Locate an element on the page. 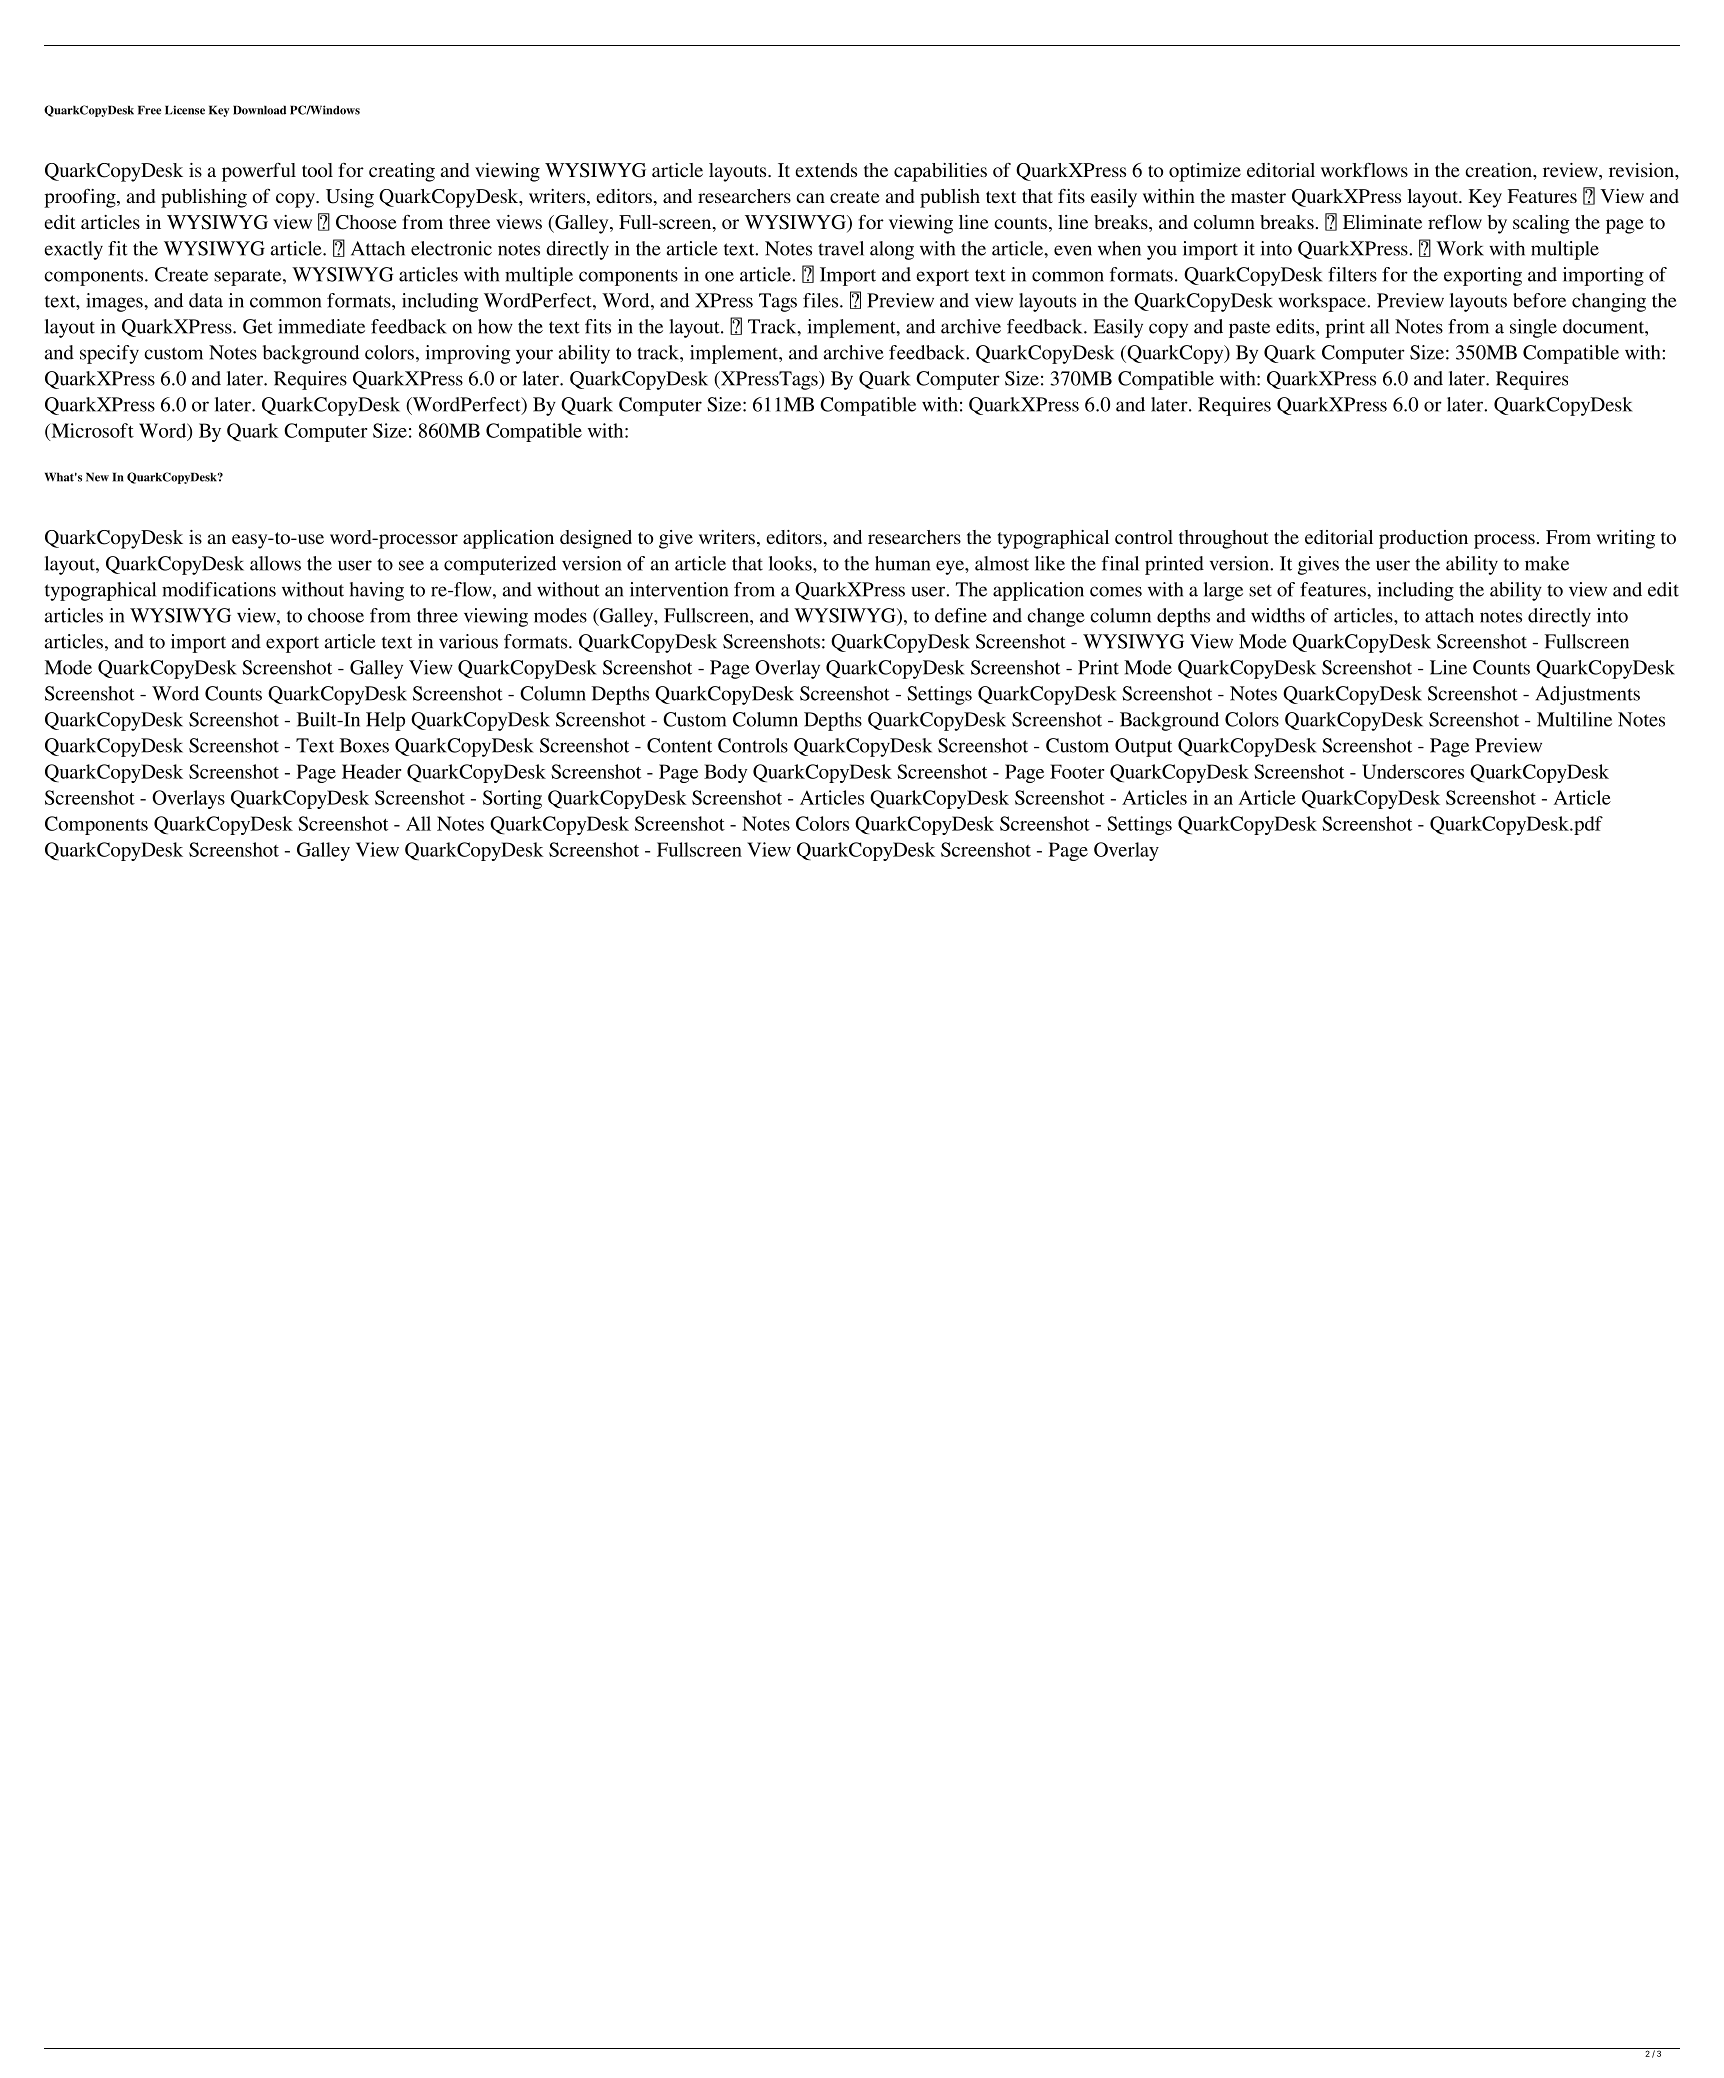 The height and width of the document is (2078, 1724). single is located at coordinates (1533, 328).
